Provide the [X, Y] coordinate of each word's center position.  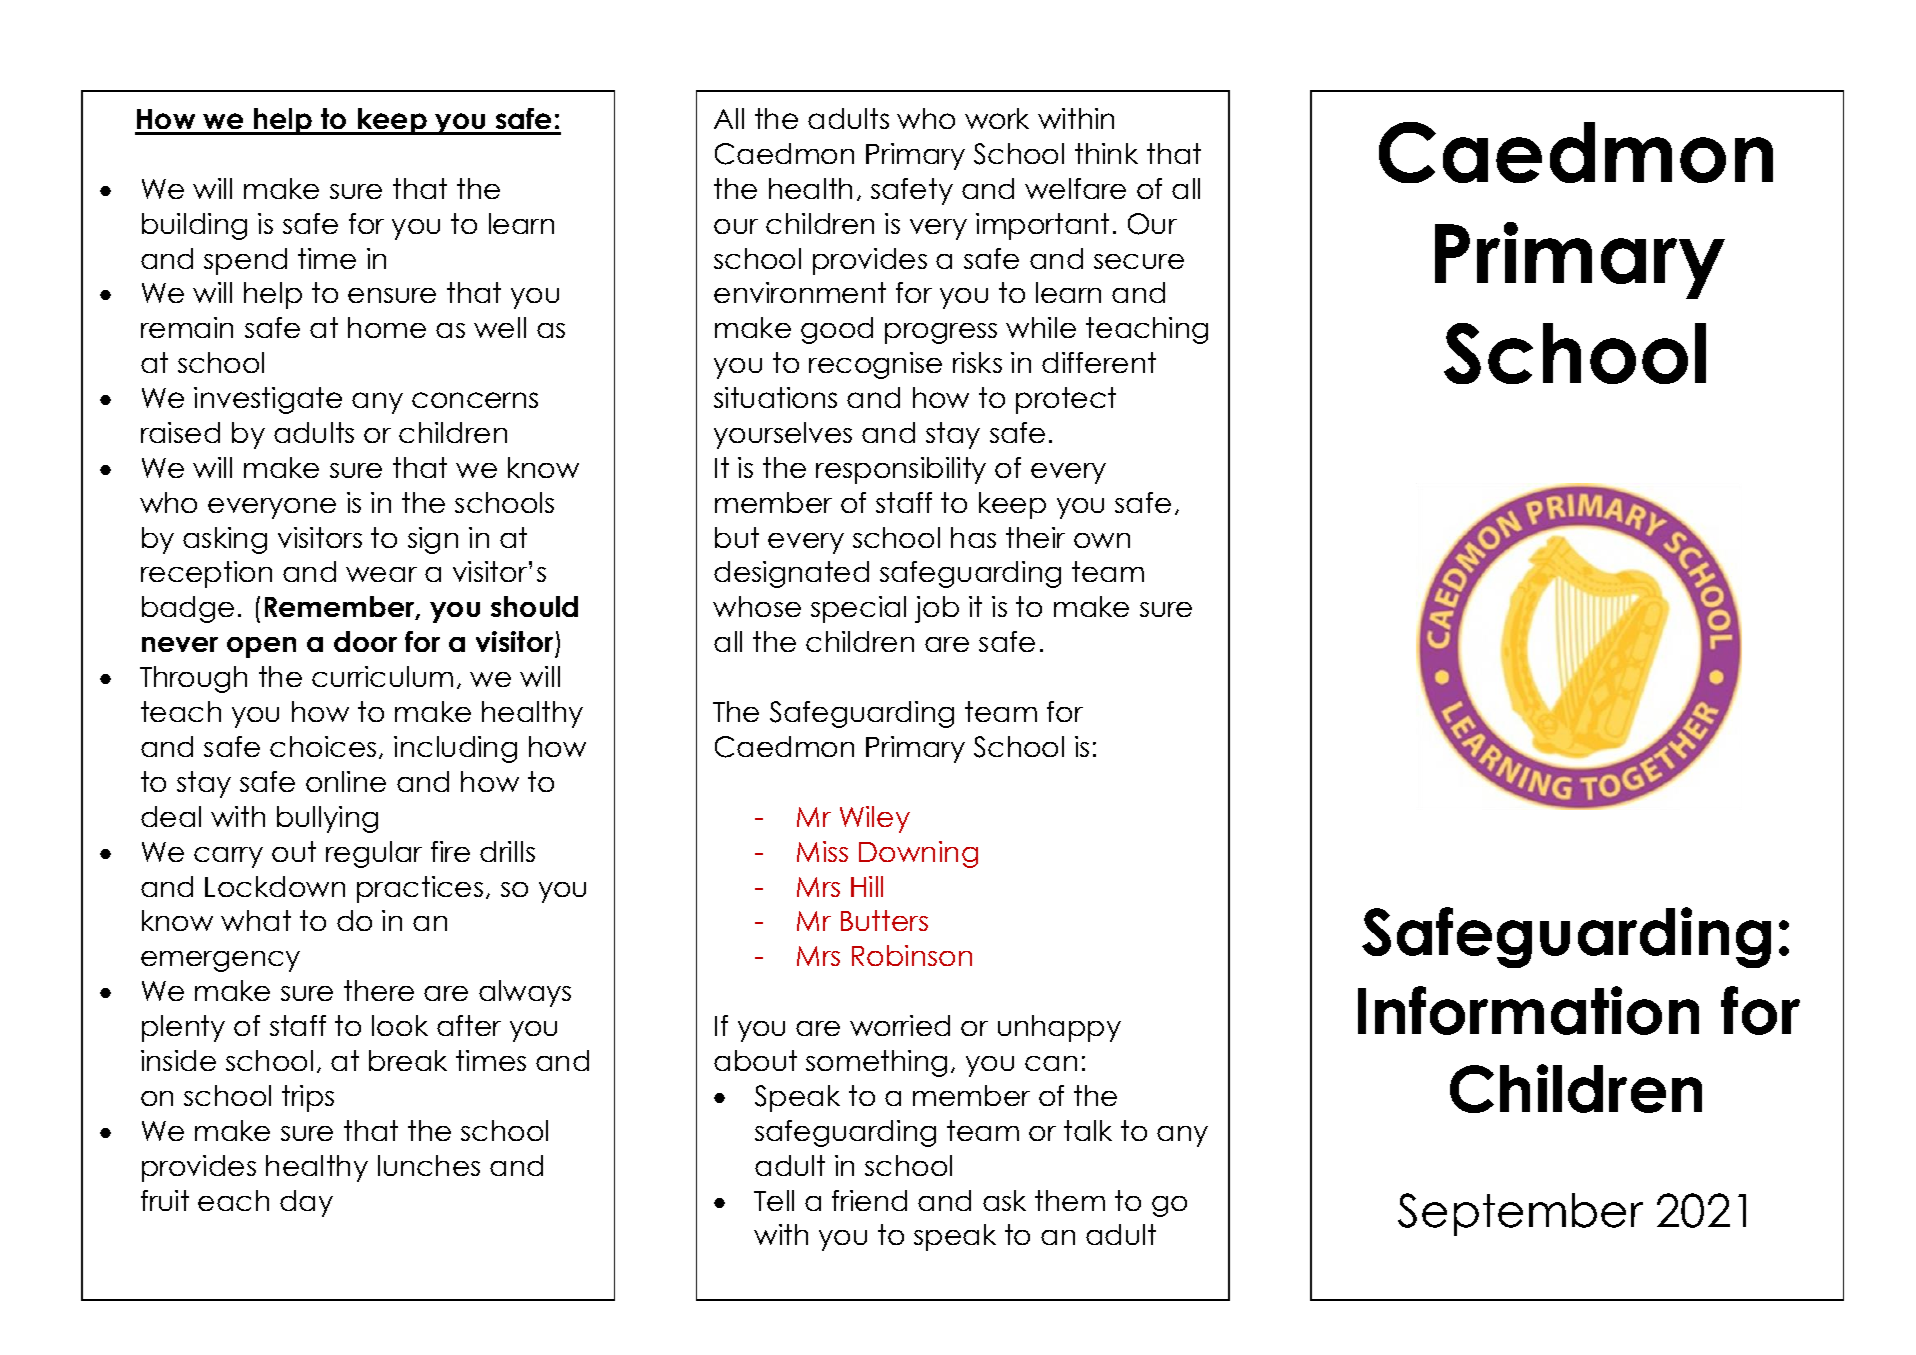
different [1099, 362]
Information [1528, 1010]
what [256, 920]
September [1520, 1214]
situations [775, 397]
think [1106, 153]
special [858, 609]
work [997, 118]
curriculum [382, 676]
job [937, 609]
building [194, 226]
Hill [867, 886]
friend [869, 1200]
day [306, 1203]
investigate [268, 400]
